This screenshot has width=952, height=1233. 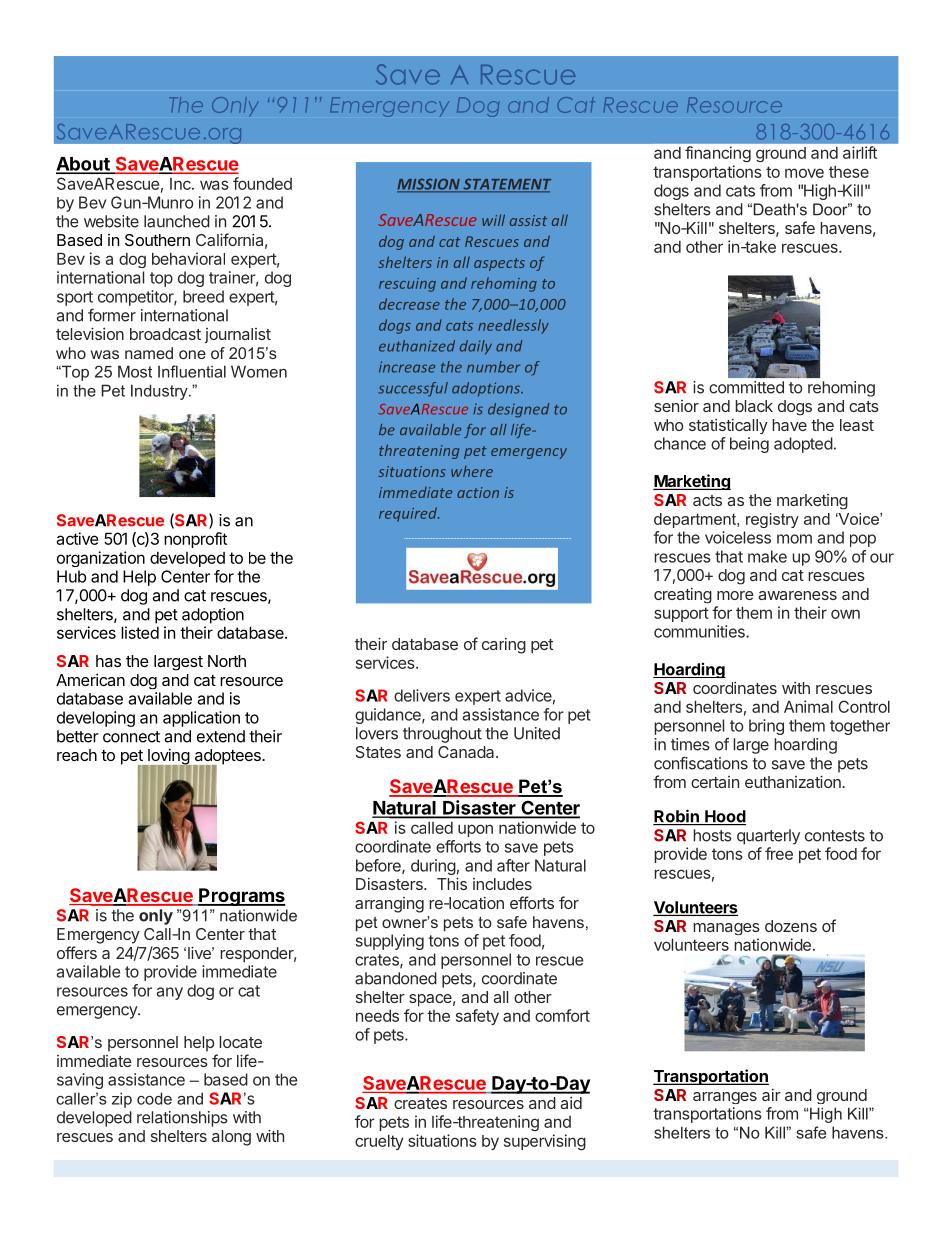 I want to click on move, so click(x=804, y=173).
